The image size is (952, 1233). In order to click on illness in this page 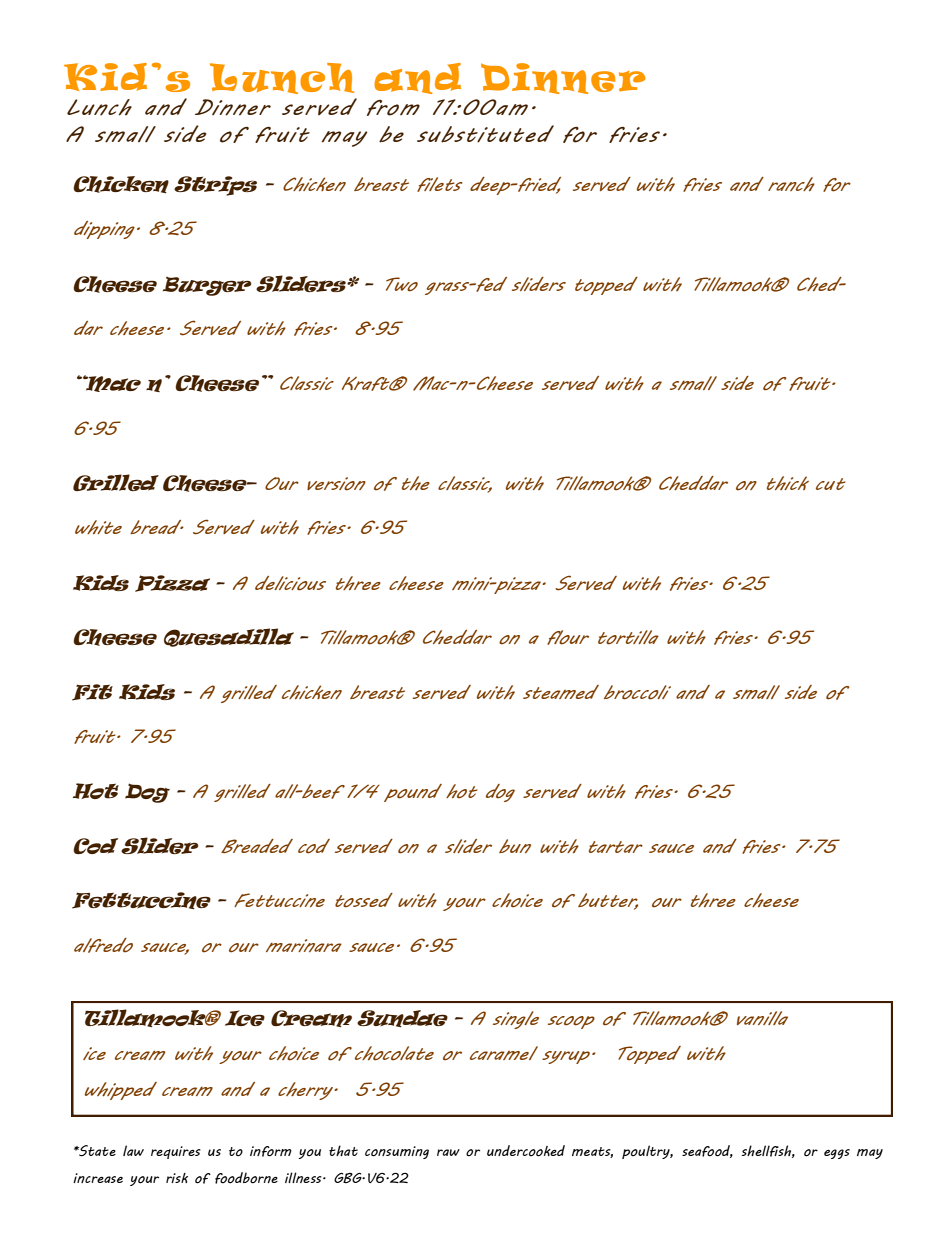, I will do `click(304, 1177)`.
